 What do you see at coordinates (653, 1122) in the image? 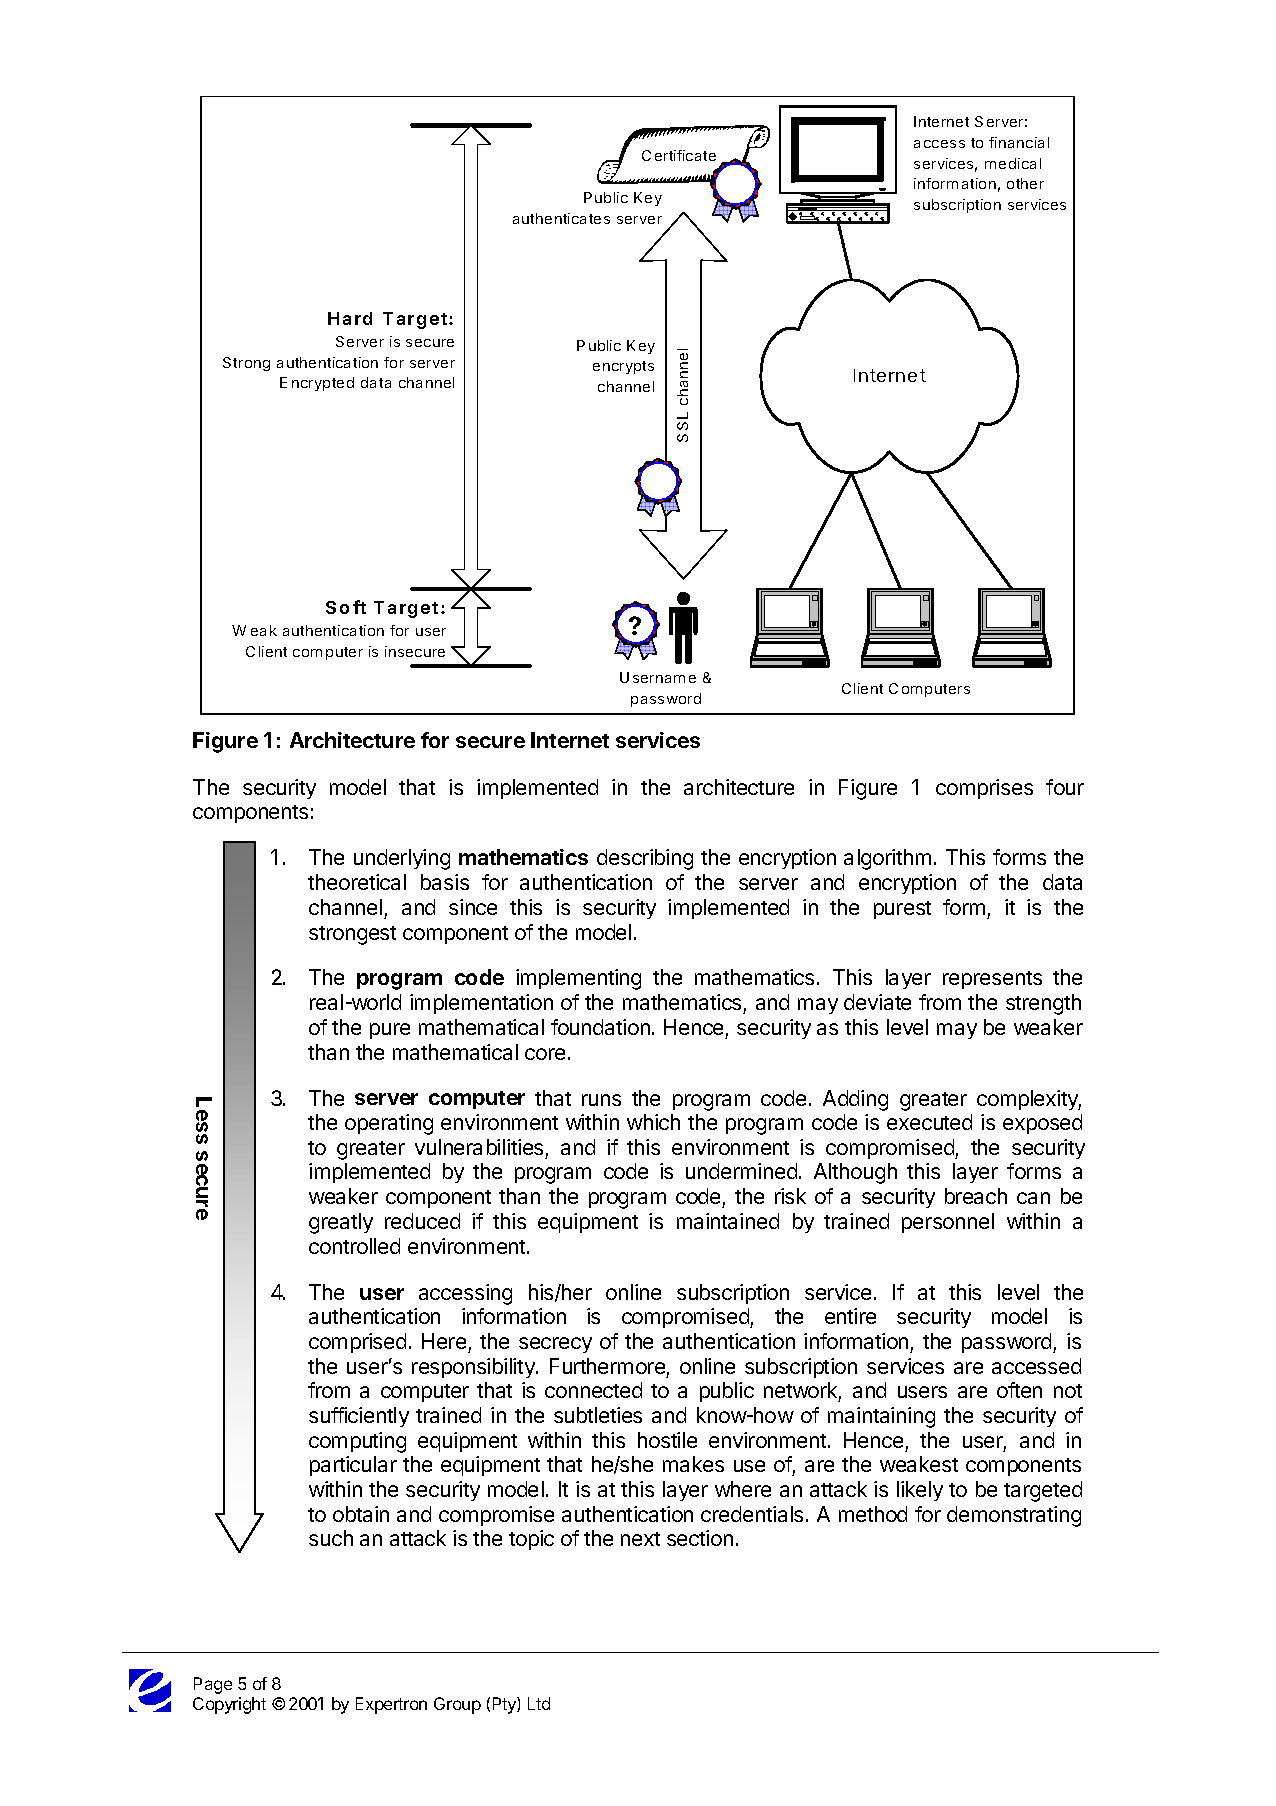
I see `which` at bounding box center [653, 1122].
